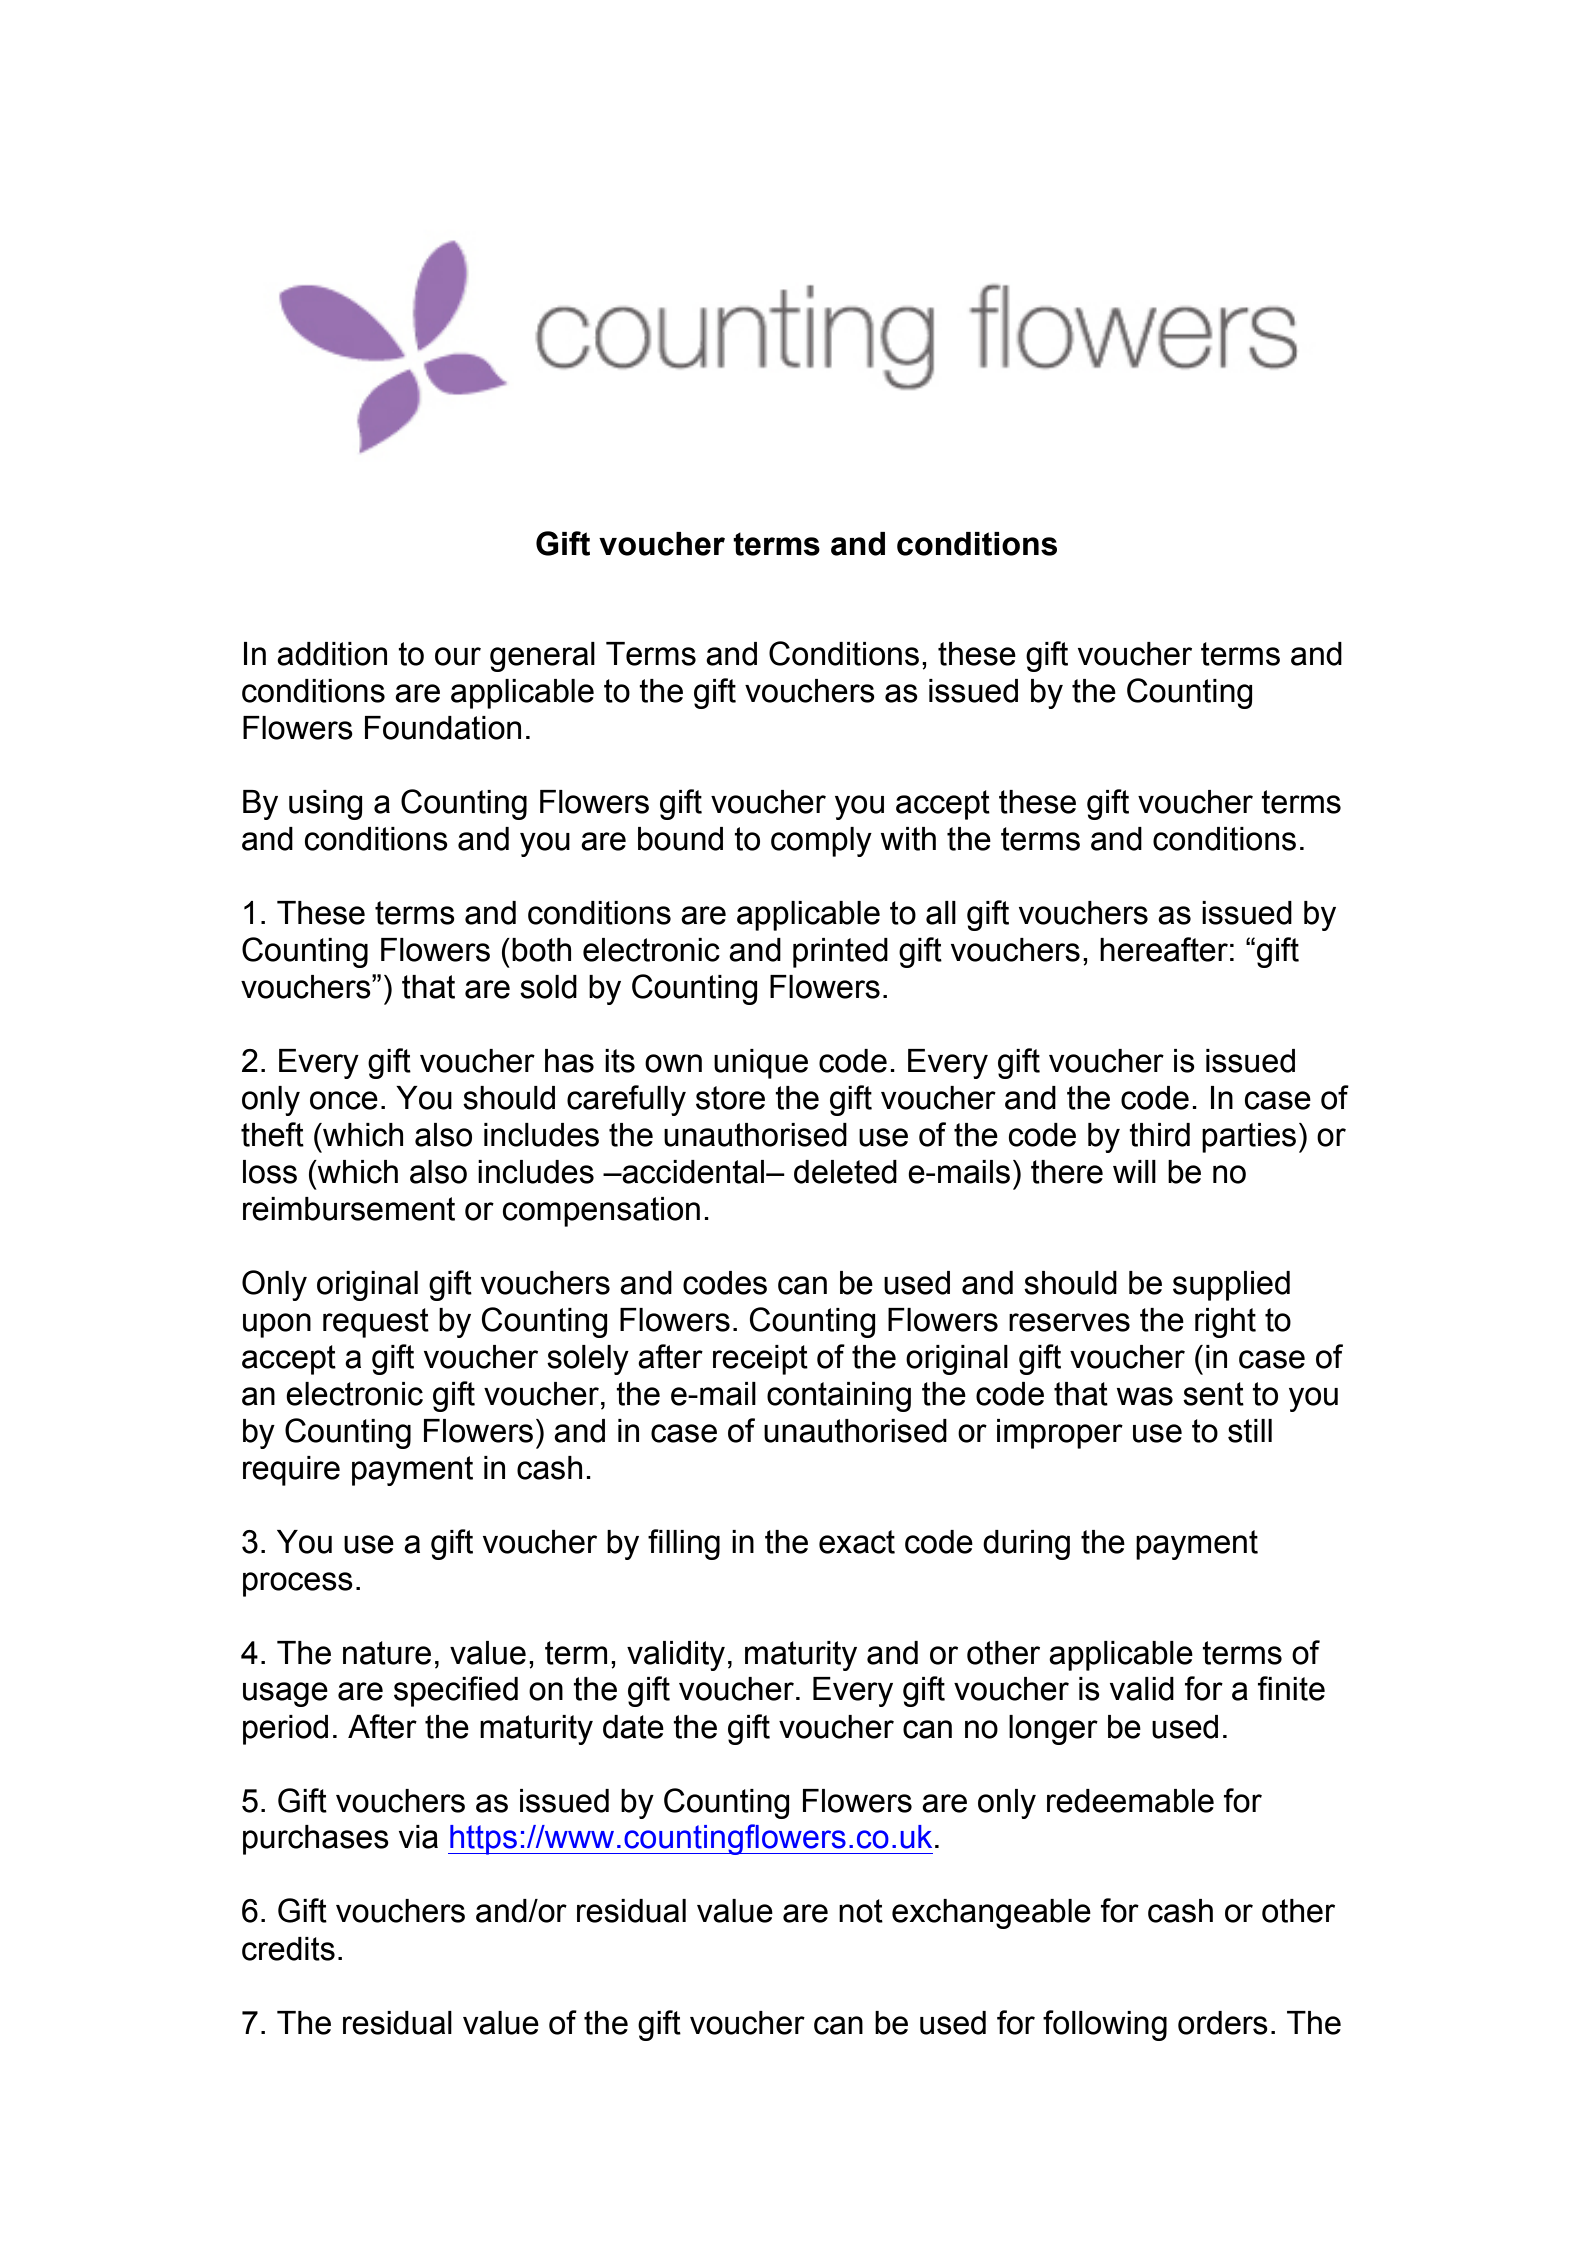 The image size is (1594, 2256). What do you see at coordinates (443, 728) in the screenshot?
I see `Foundation` at bounding box center [443, 728].
